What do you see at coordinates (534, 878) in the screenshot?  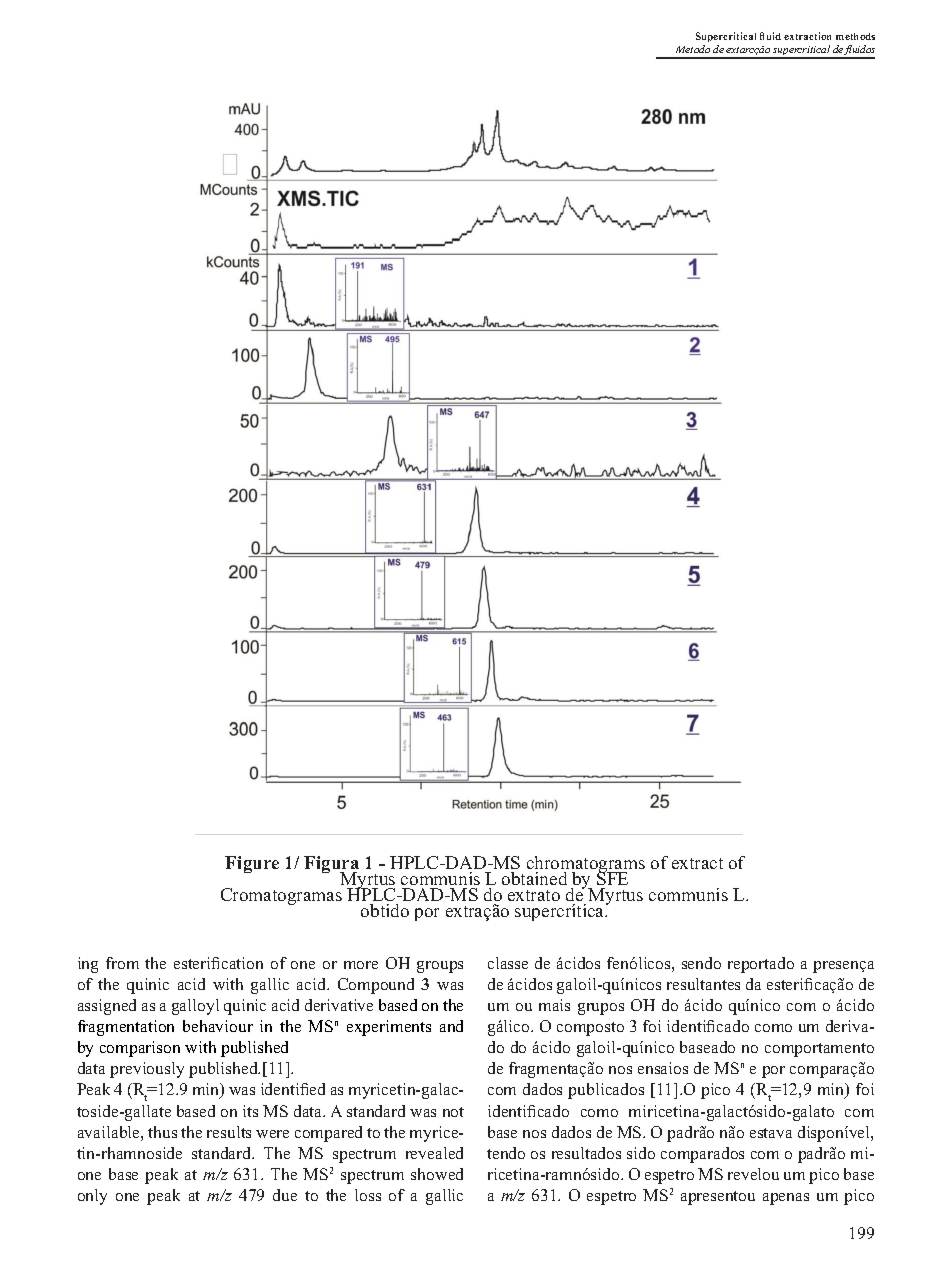 I see `obtained` at bounding box center [534, 878].
